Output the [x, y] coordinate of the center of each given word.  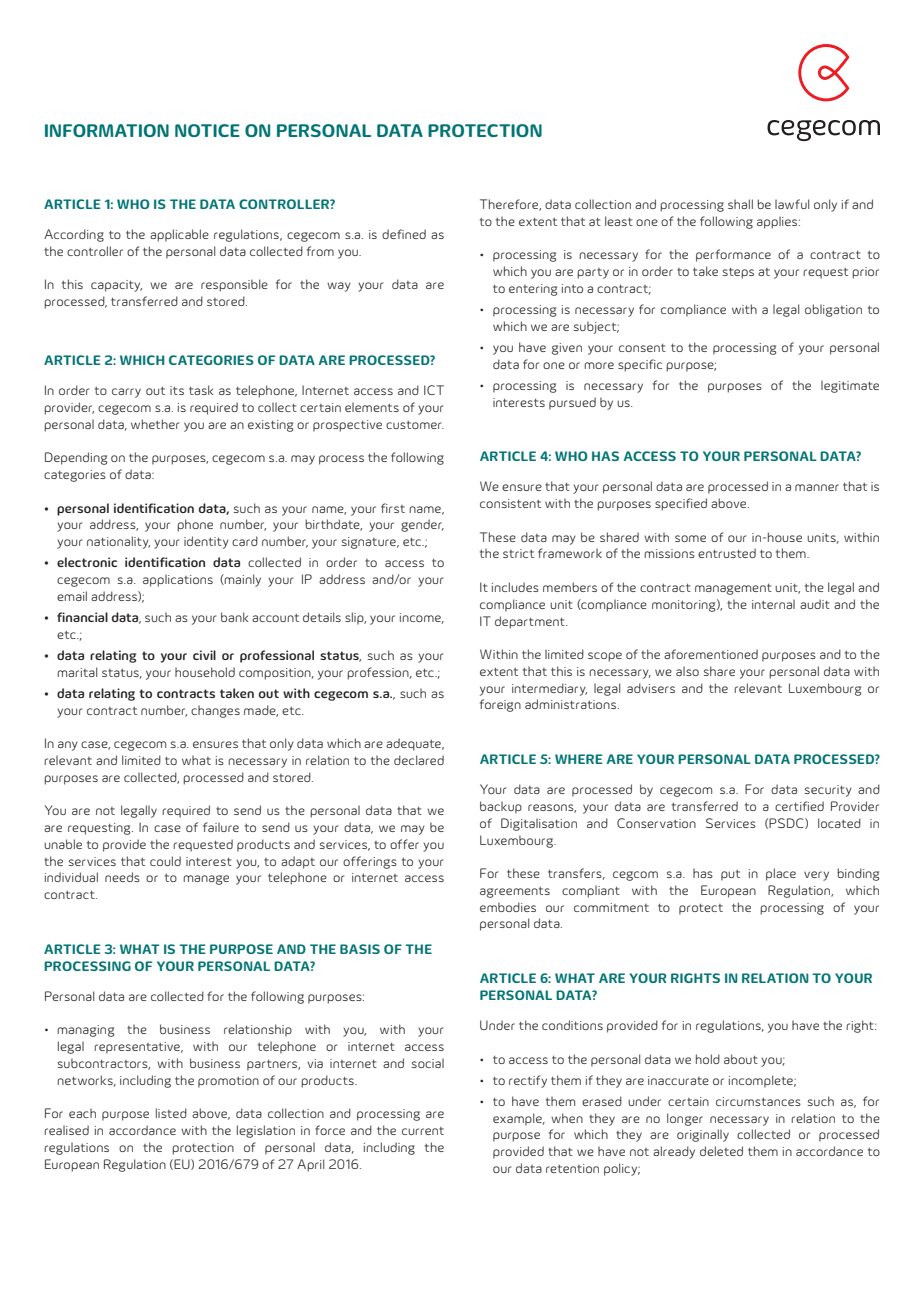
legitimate [850, 387]
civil [204, 655]
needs [122, 877]
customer [415, 425]
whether [155, 424]
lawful [792, 204]
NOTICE [207, 130]
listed [171, 1113]
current [423, 1131]
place [781, 874]
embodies [508, 907]
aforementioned [711, 654]
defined [404, 234]
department [531, 622]
